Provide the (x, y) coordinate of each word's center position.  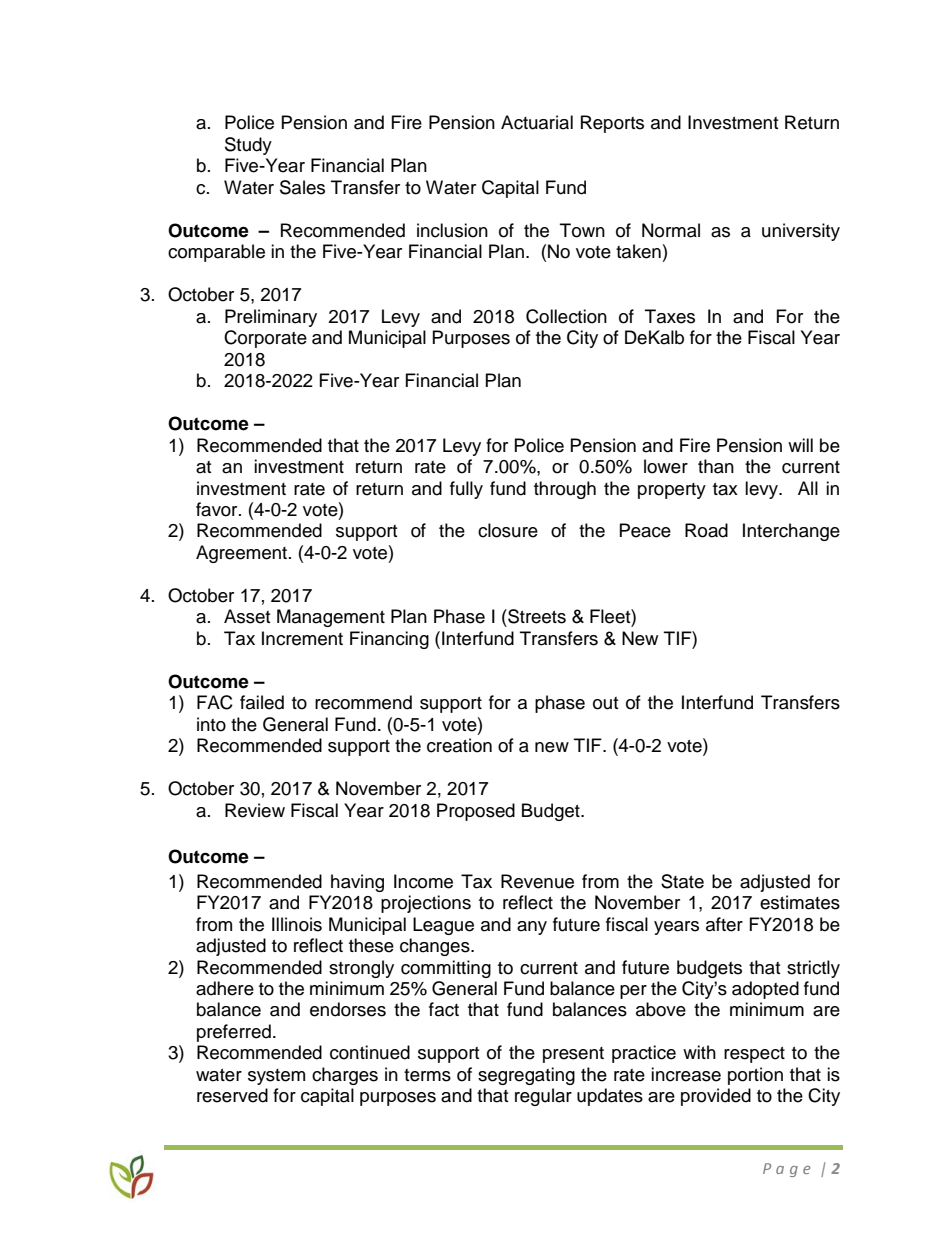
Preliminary (271, 318)
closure (508, 530)
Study (248, 146)
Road (706, 530)
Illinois (297, 924)
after (724, 924)
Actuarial (537, 122)
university (801, 232)
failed (262, 702)
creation (459, 745)
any (532, 928)
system (276, 1077)
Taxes (670, 316)
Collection (566, 316)
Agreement (243, 554)
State (682, 881)
